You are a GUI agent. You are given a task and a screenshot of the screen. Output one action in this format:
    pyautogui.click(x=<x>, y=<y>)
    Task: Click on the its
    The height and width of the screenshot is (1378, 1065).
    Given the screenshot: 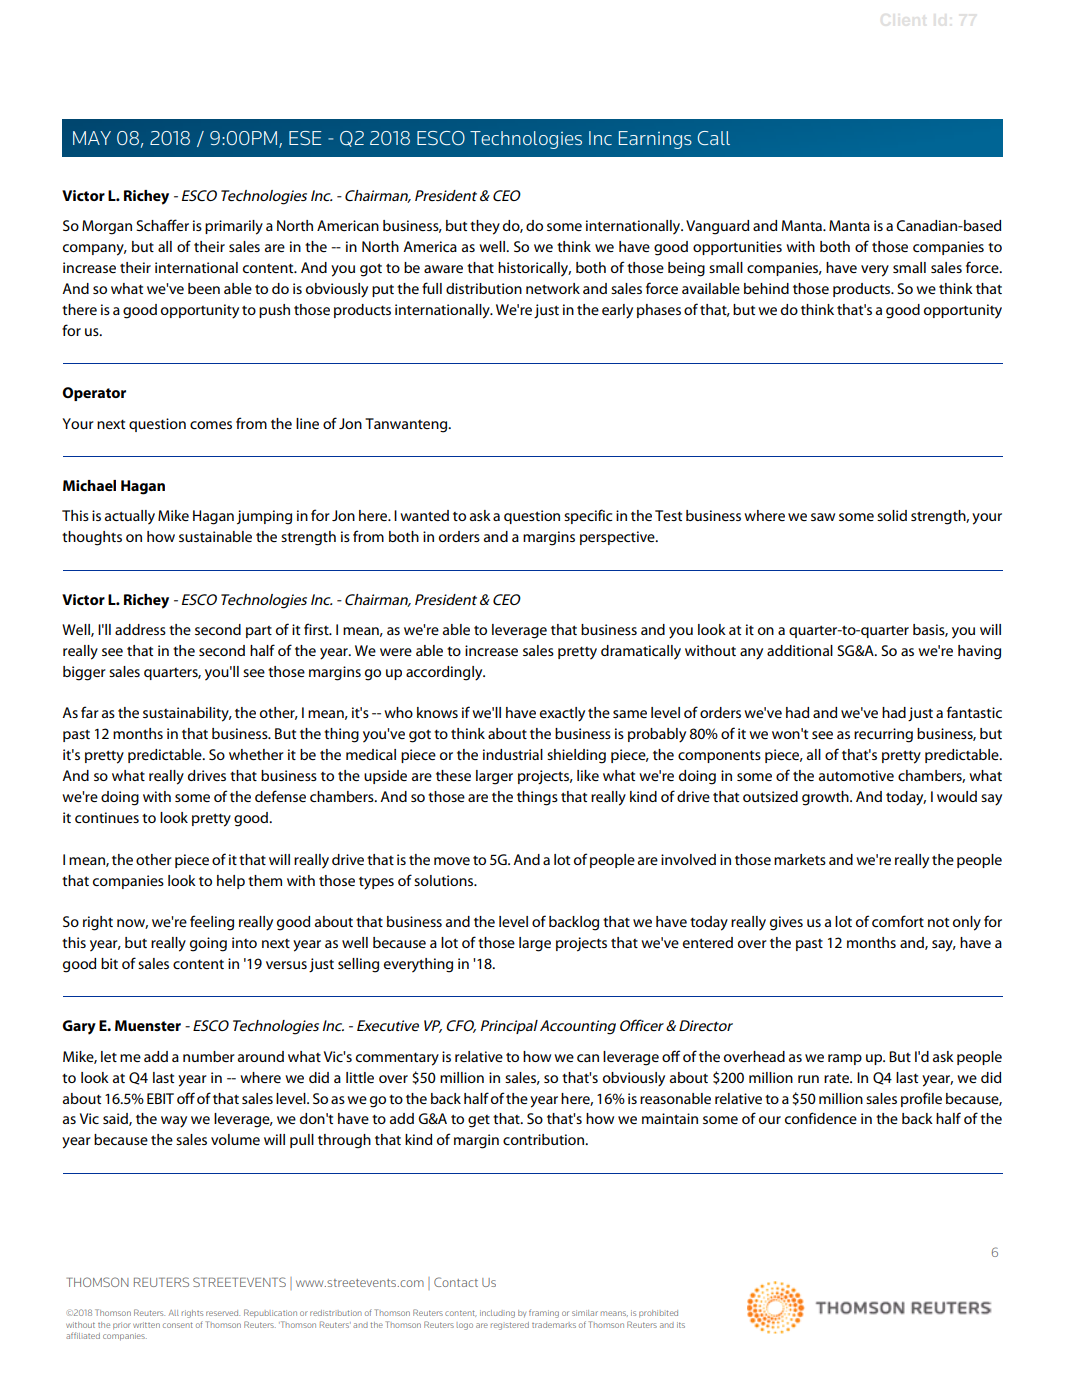 What is the action you would take?
    pyautogui.click(x=681, y=1325)
